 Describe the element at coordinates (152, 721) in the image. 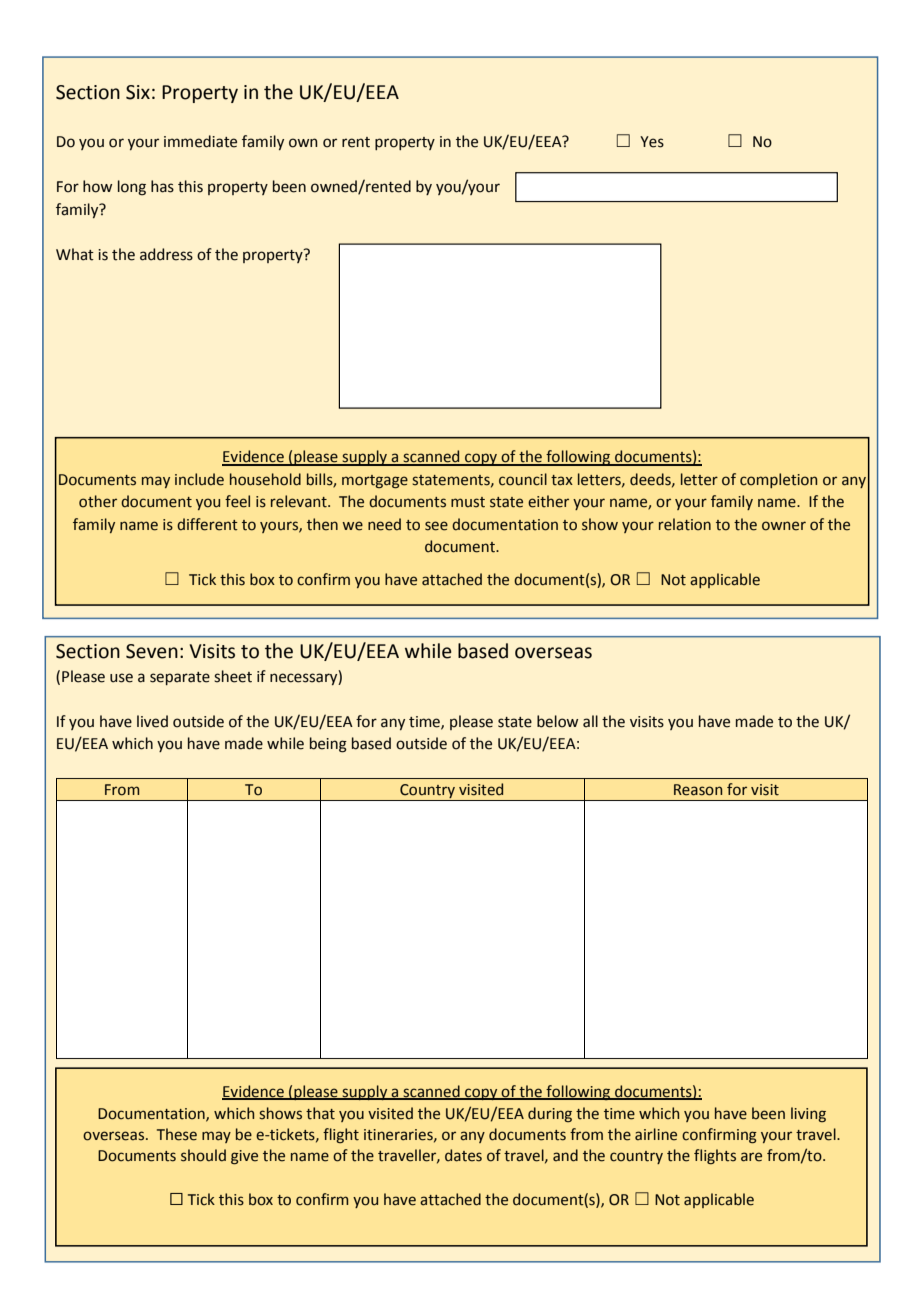

I see `lived` at that location.
